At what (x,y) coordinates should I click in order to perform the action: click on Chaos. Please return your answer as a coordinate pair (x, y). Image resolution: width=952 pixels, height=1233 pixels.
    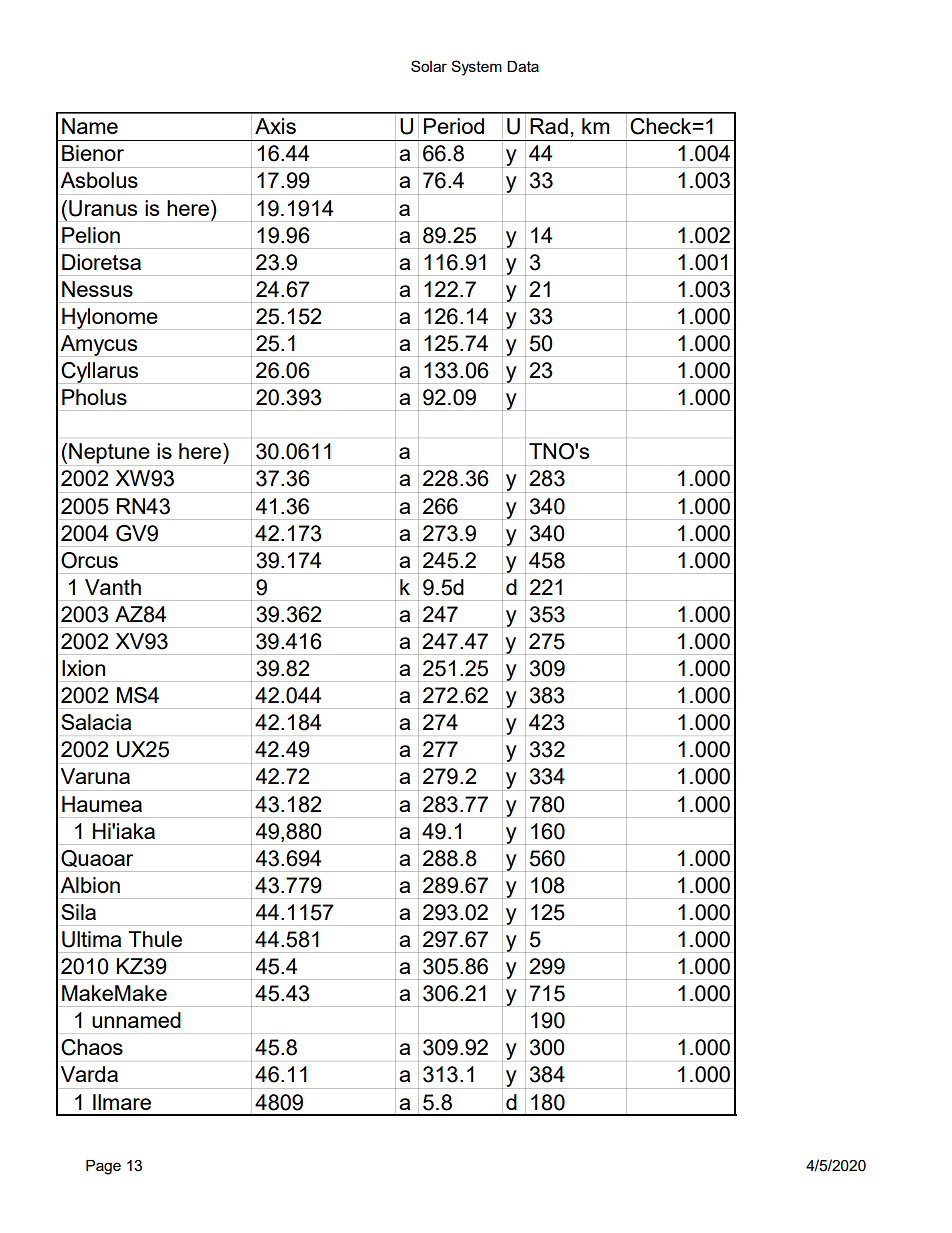
    Looking at the image, I should click on (92, 1047).
